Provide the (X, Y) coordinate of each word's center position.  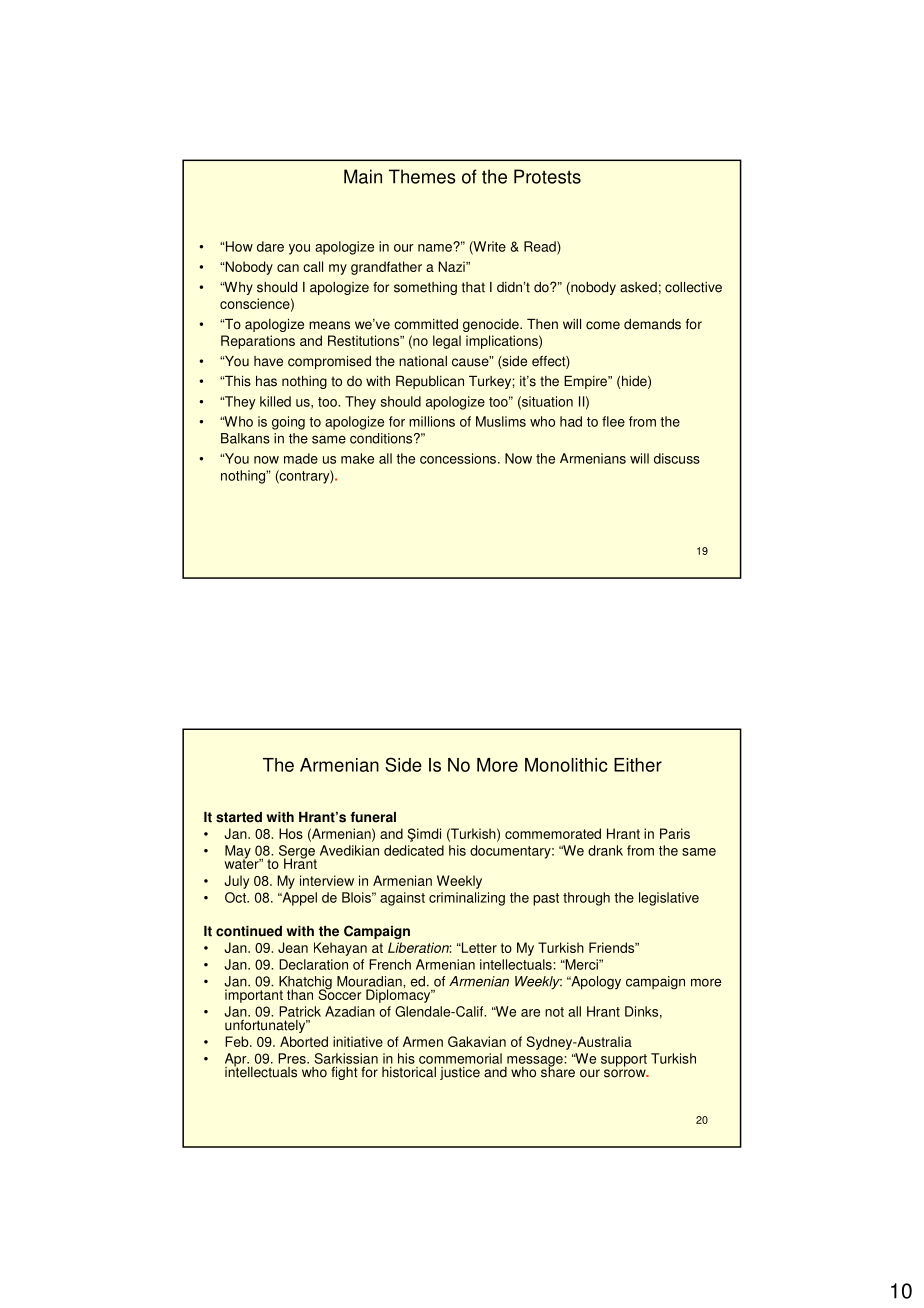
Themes (422, 176)
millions (432, 421)
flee (613, 421)
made (301, 458)
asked (638, 287)
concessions (458, 458)
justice (460, 1073)
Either (638, 765)
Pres (293, 1058)
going (288, 423)
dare (270, 246)
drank (605, 850)
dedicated (414, 850)
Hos (291, 833)
